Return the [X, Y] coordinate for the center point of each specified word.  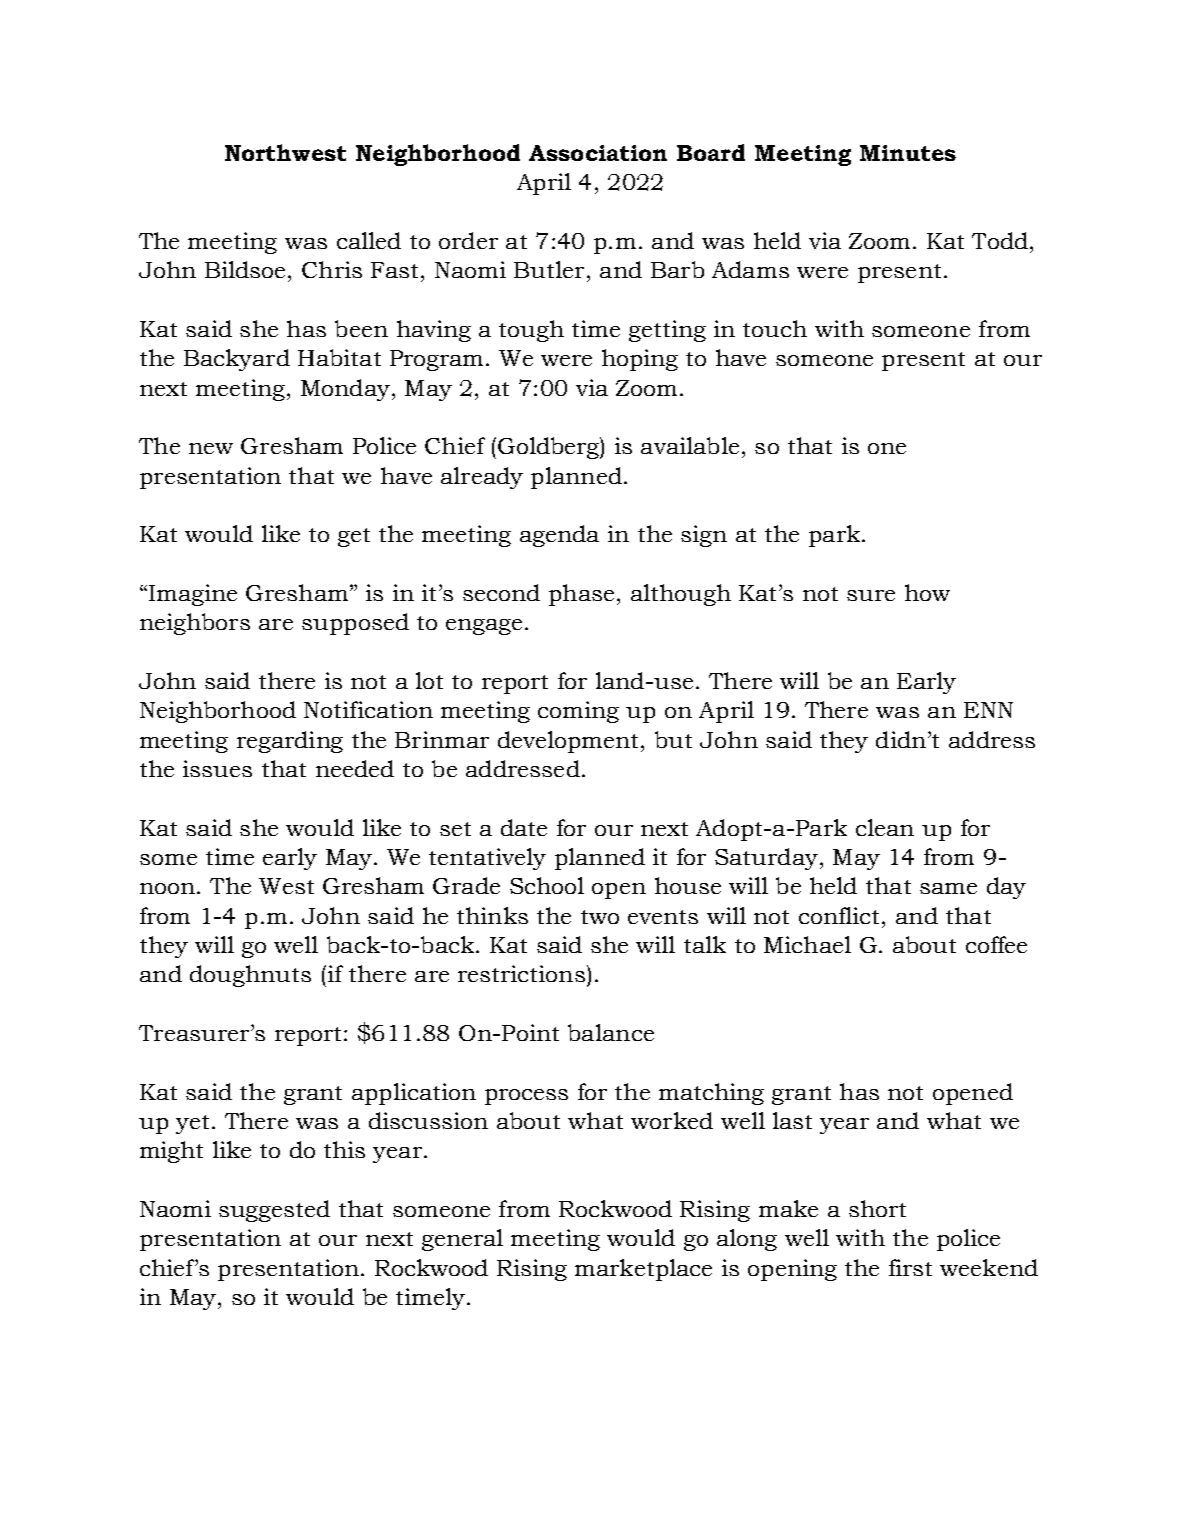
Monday [345, 390]
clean [885, 827]
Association [598, 153]
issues [217, 768]
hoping [640, 360]
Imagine [193, 595]
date [524, 827]
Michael [807, 944]
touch [775, 328]
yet [192, 1124]
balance [611, 1032]
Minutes [908, 153]
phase [581, 595]
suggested [274, 1211]
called [369, 240]
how [927, 592]
